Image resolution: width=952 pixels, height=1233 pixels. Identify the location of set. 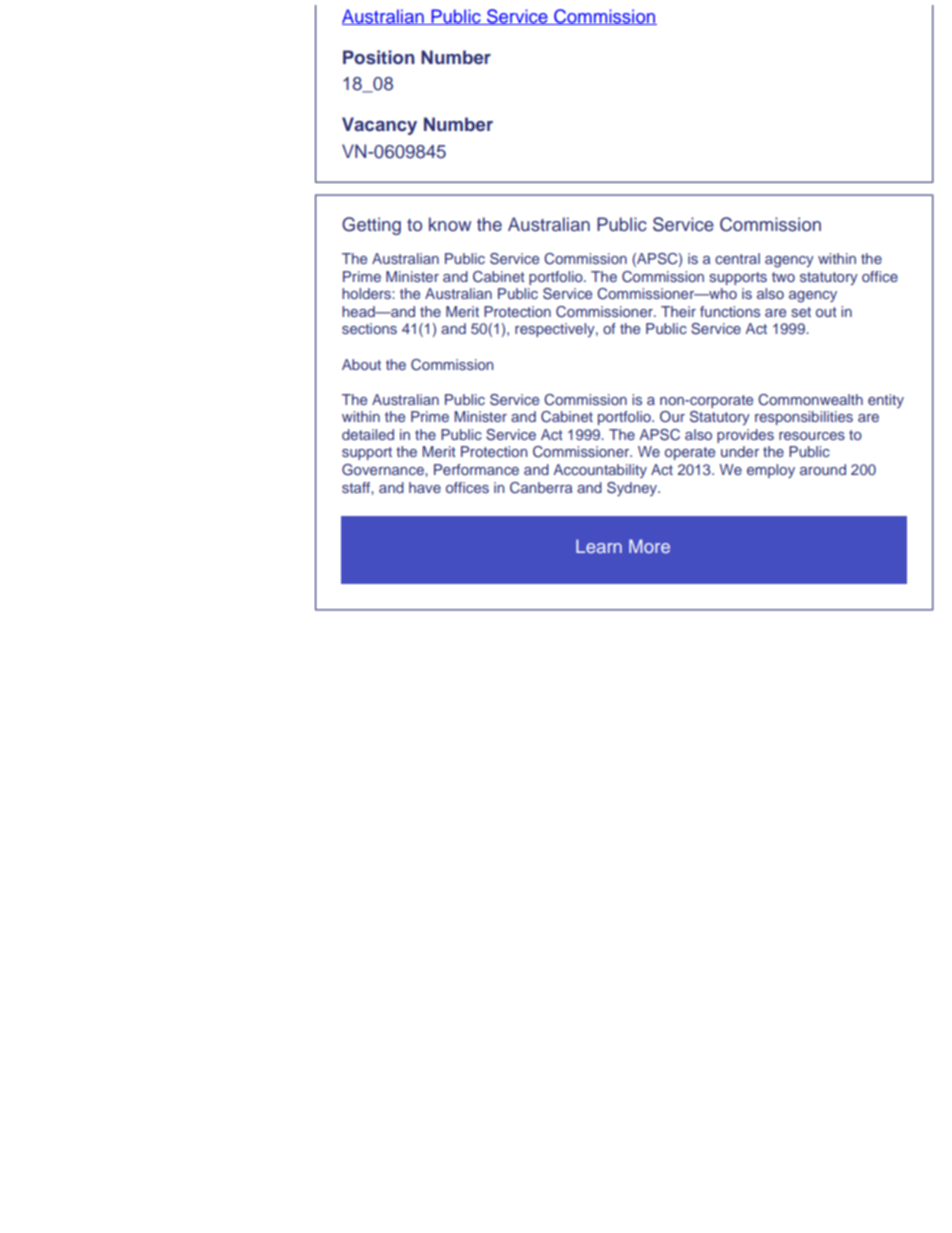
(801, 312).
